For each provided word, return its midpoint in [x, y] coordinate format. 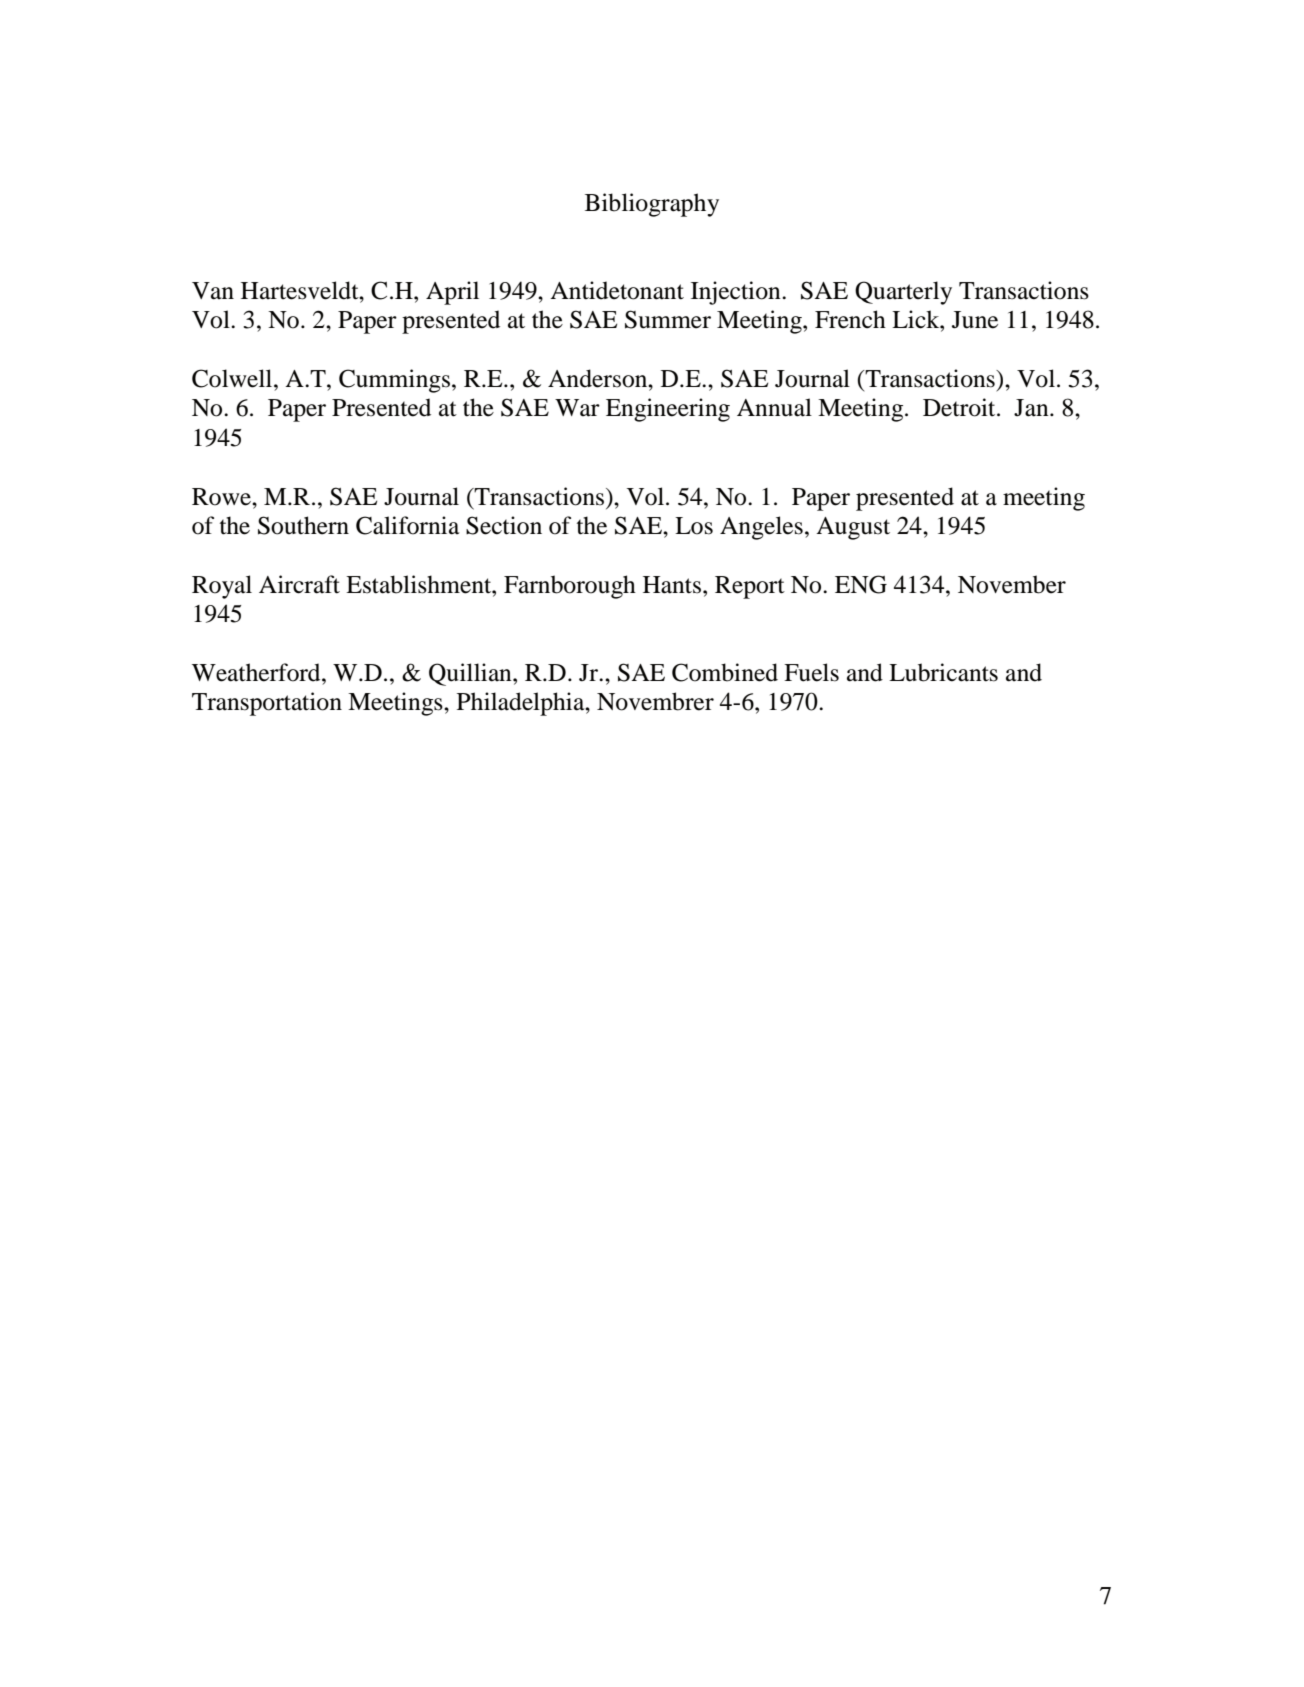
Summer [668, 319]
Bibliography [652, 205]
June [975, 320]
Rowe [222, 497]
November [1012, 584]
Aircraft [299, 584]
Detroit [960, 407]
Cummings [394, 381]
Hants [673, 585]
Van [213, 291]
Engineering [668, 410]
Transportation [267, 704]
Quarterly [903, 293]
